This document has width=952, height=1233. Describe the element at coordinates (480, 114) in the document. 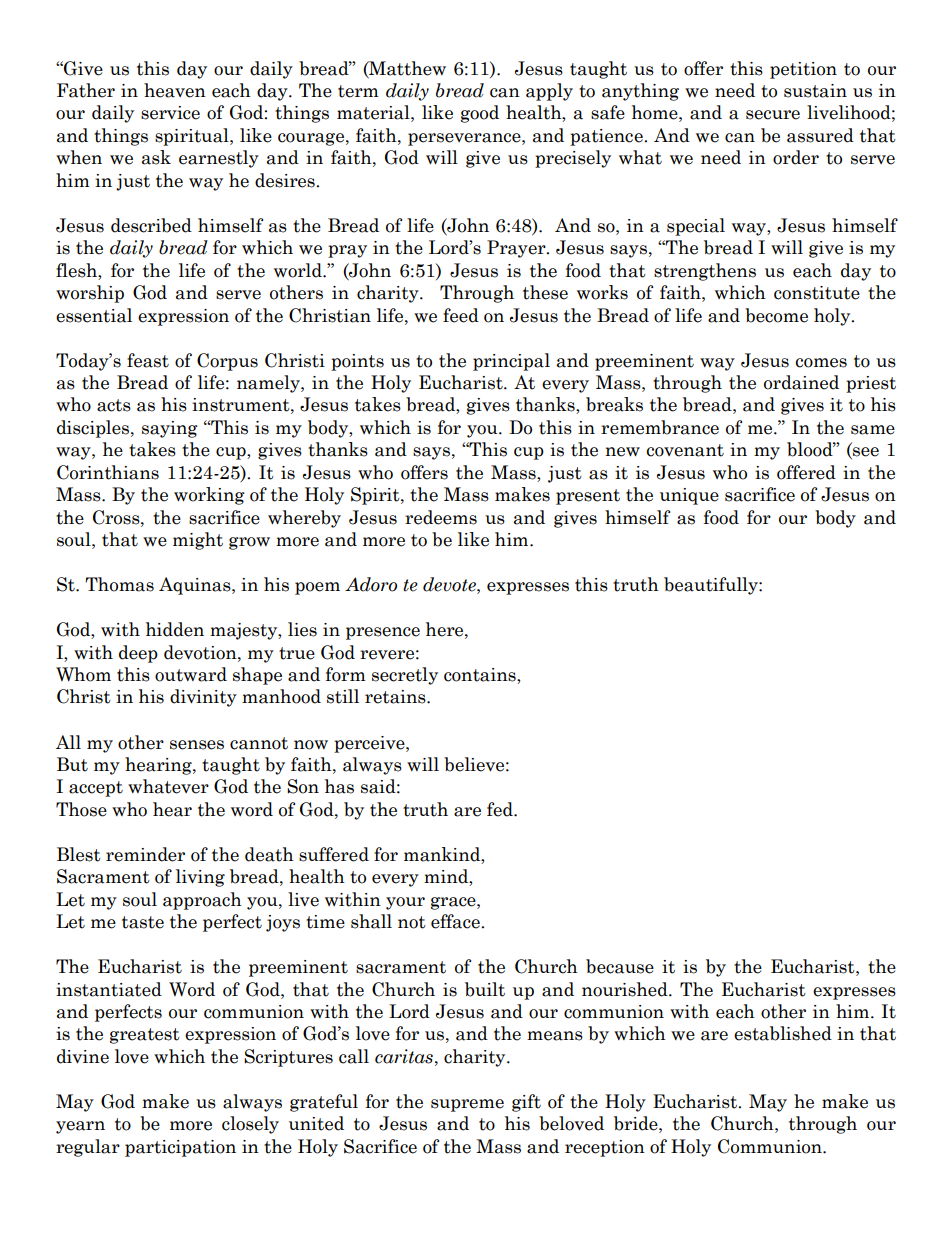

I see `good` at that location.
